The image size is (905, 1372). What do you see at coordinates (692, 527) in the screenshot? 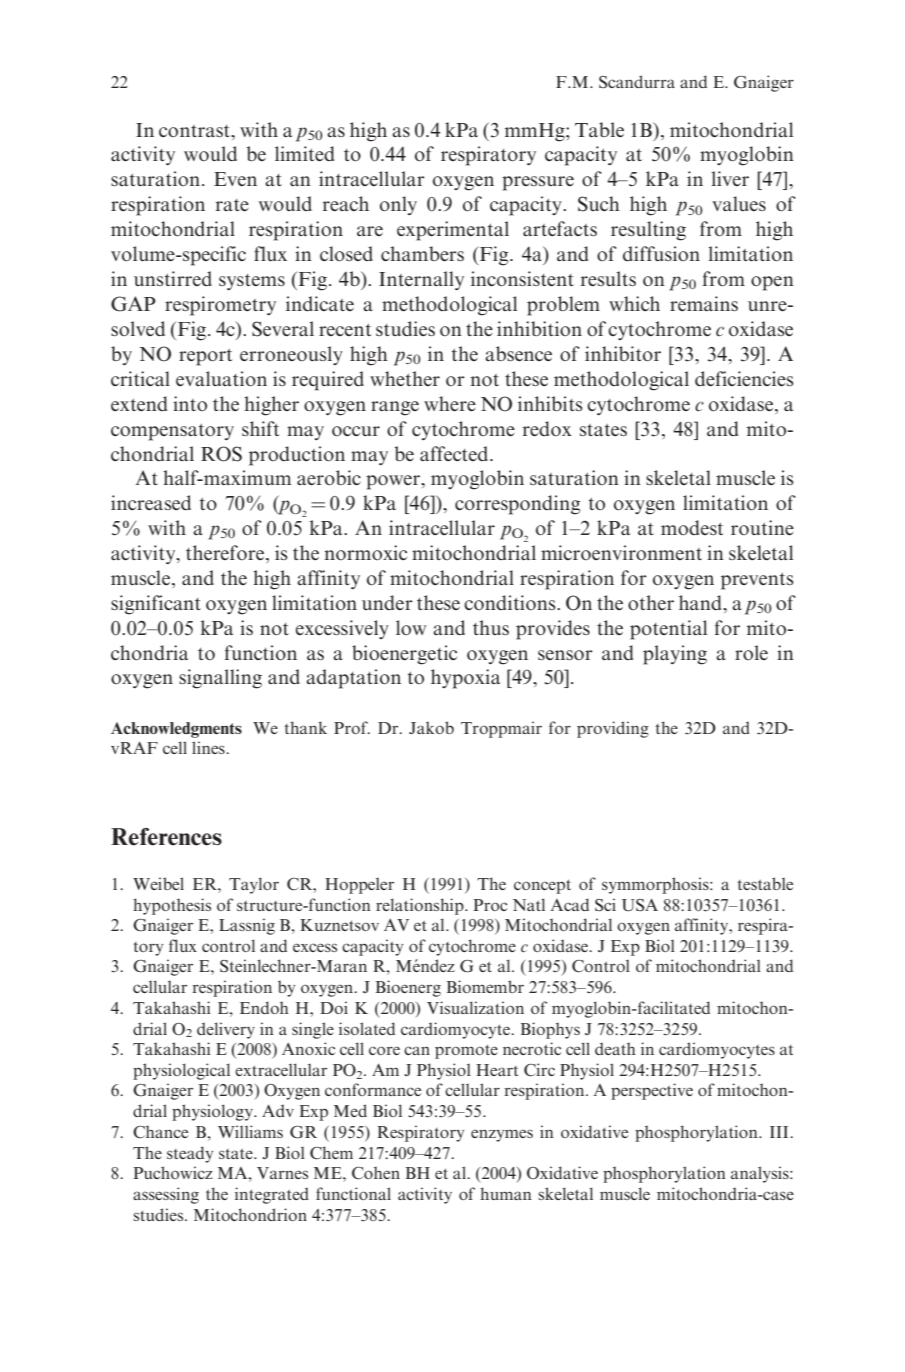
I see `modest` at bounding box center [692, 527].
